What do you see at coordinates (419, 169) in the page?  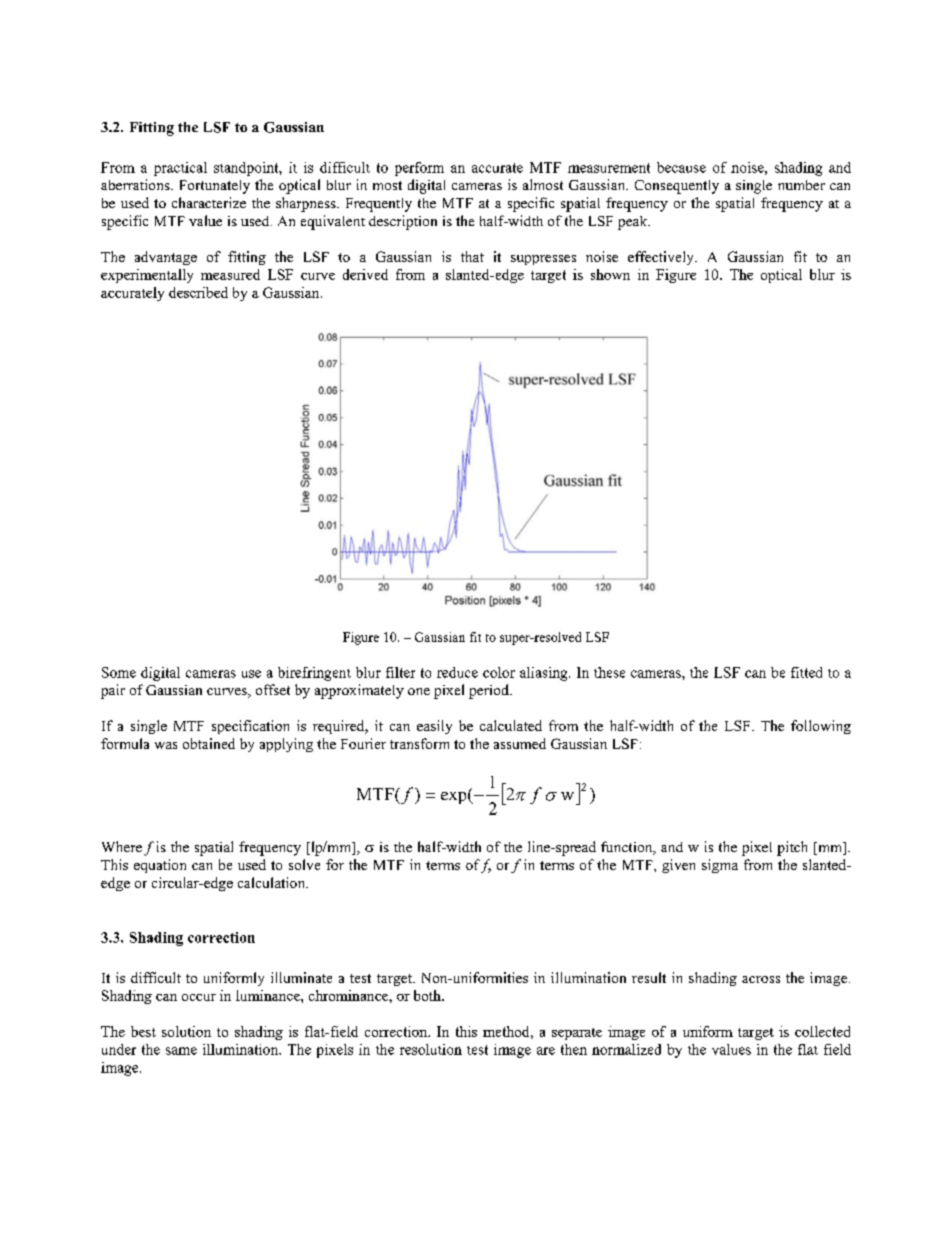 I see `perform` at bounding box center [419, 169].
